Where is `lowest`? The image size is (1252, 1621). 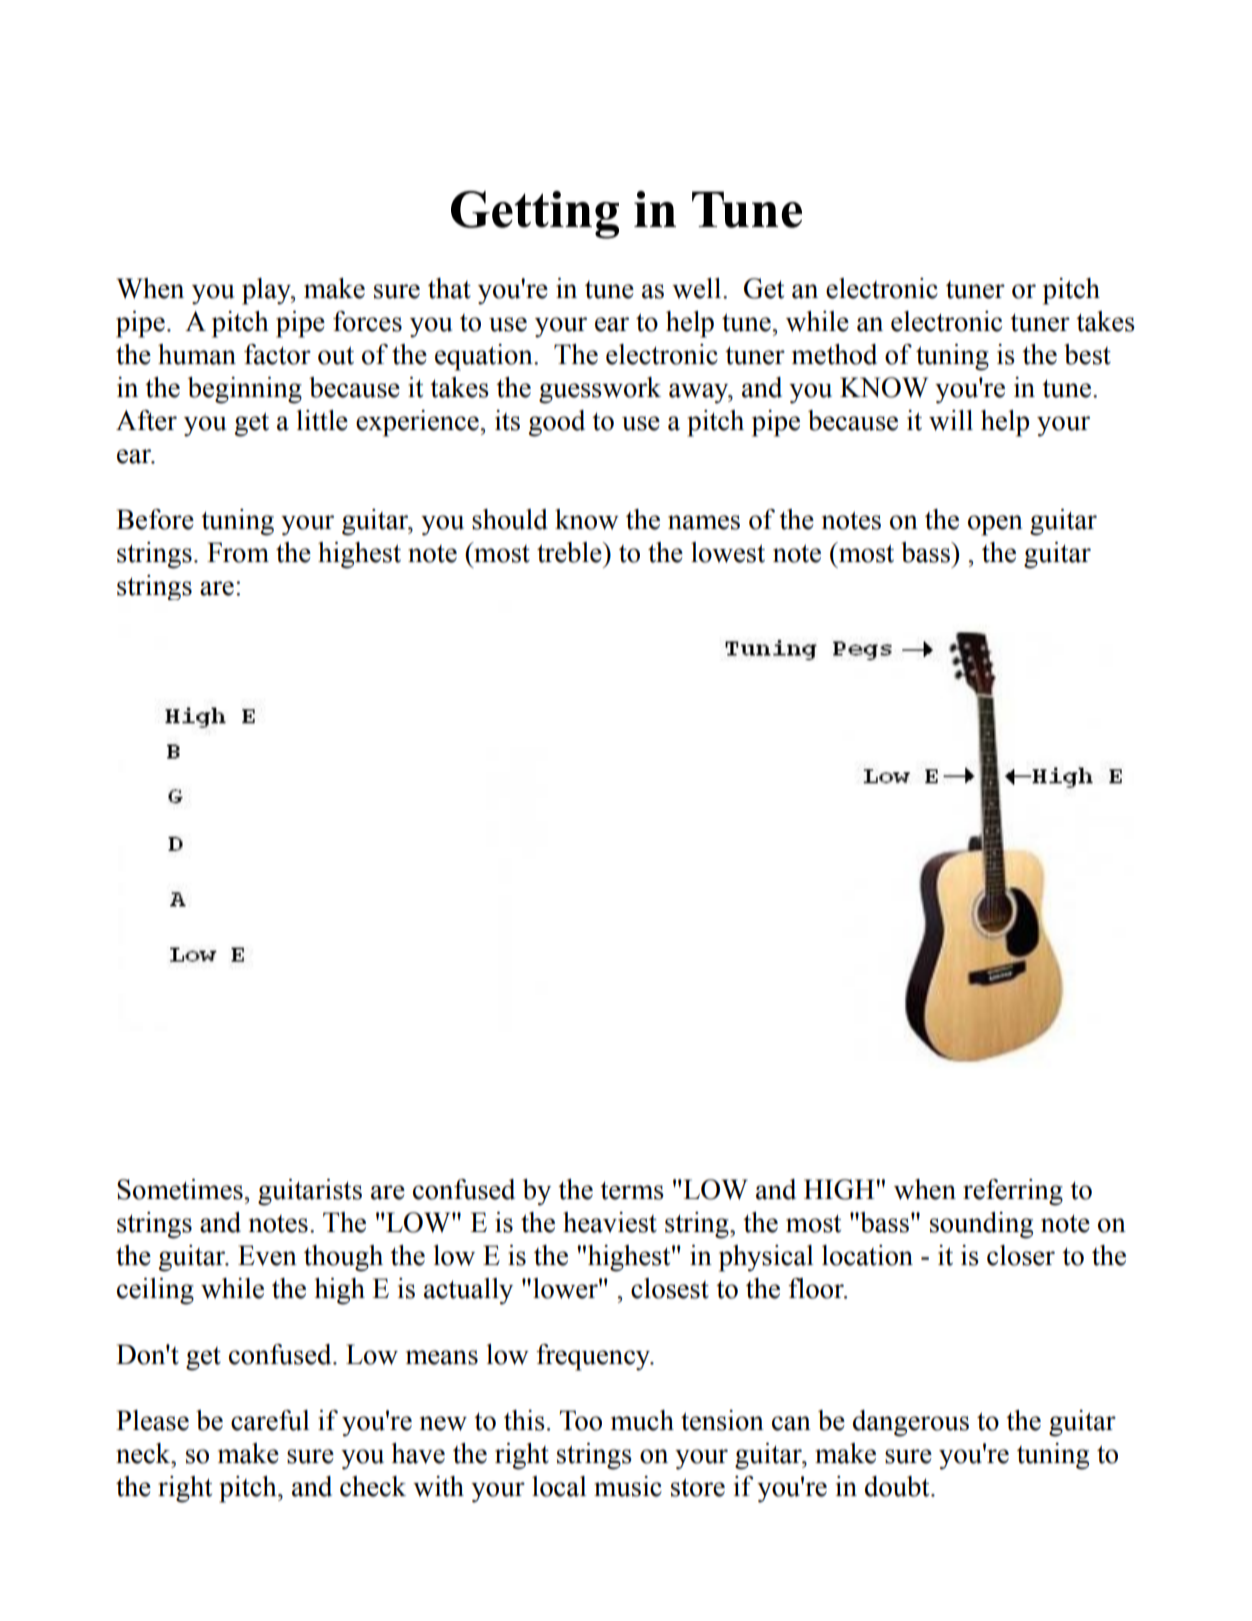 lowest is located at coordinates (728, 552).
